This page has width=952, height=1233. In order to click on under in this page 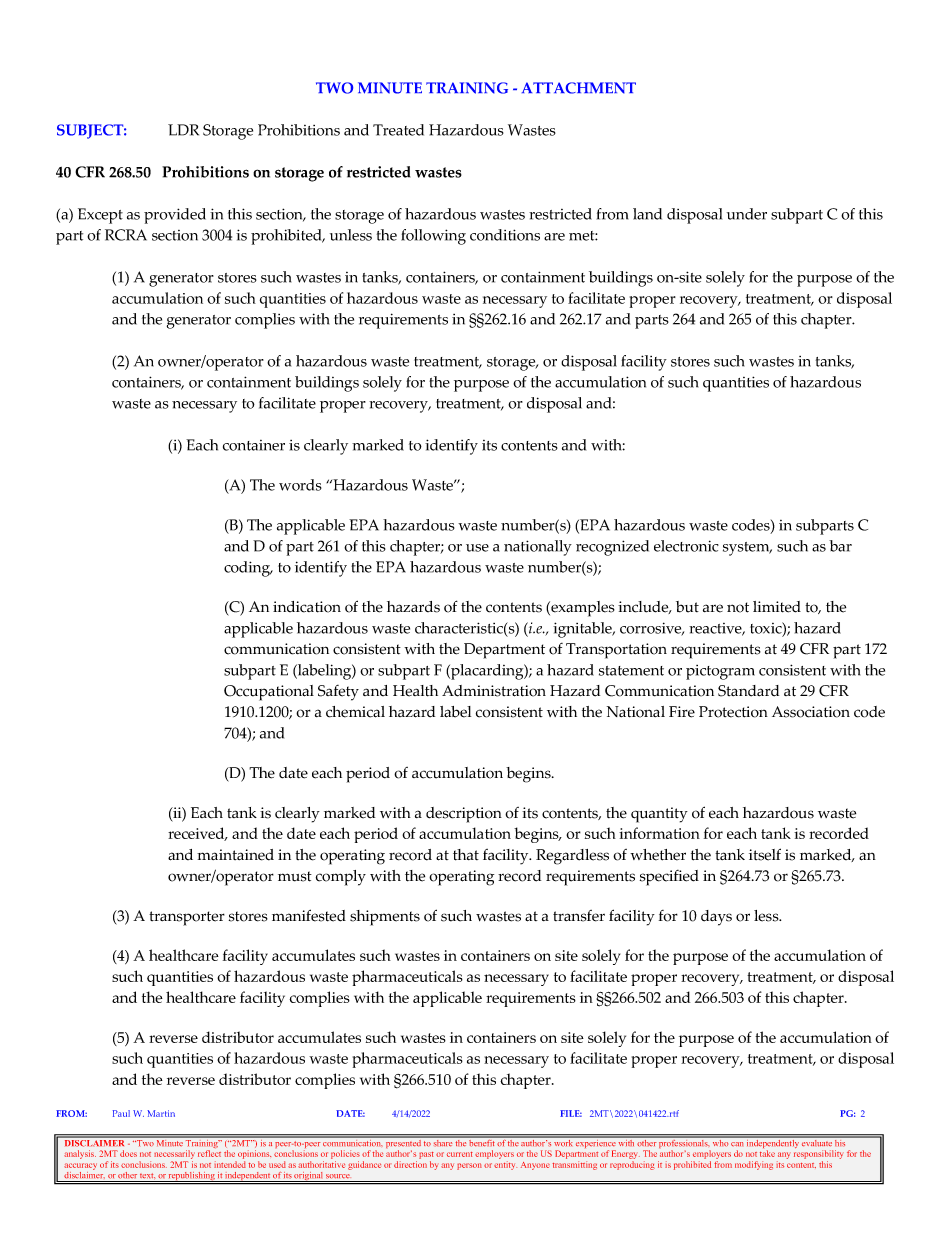, I will do `click(747, 214)`.
